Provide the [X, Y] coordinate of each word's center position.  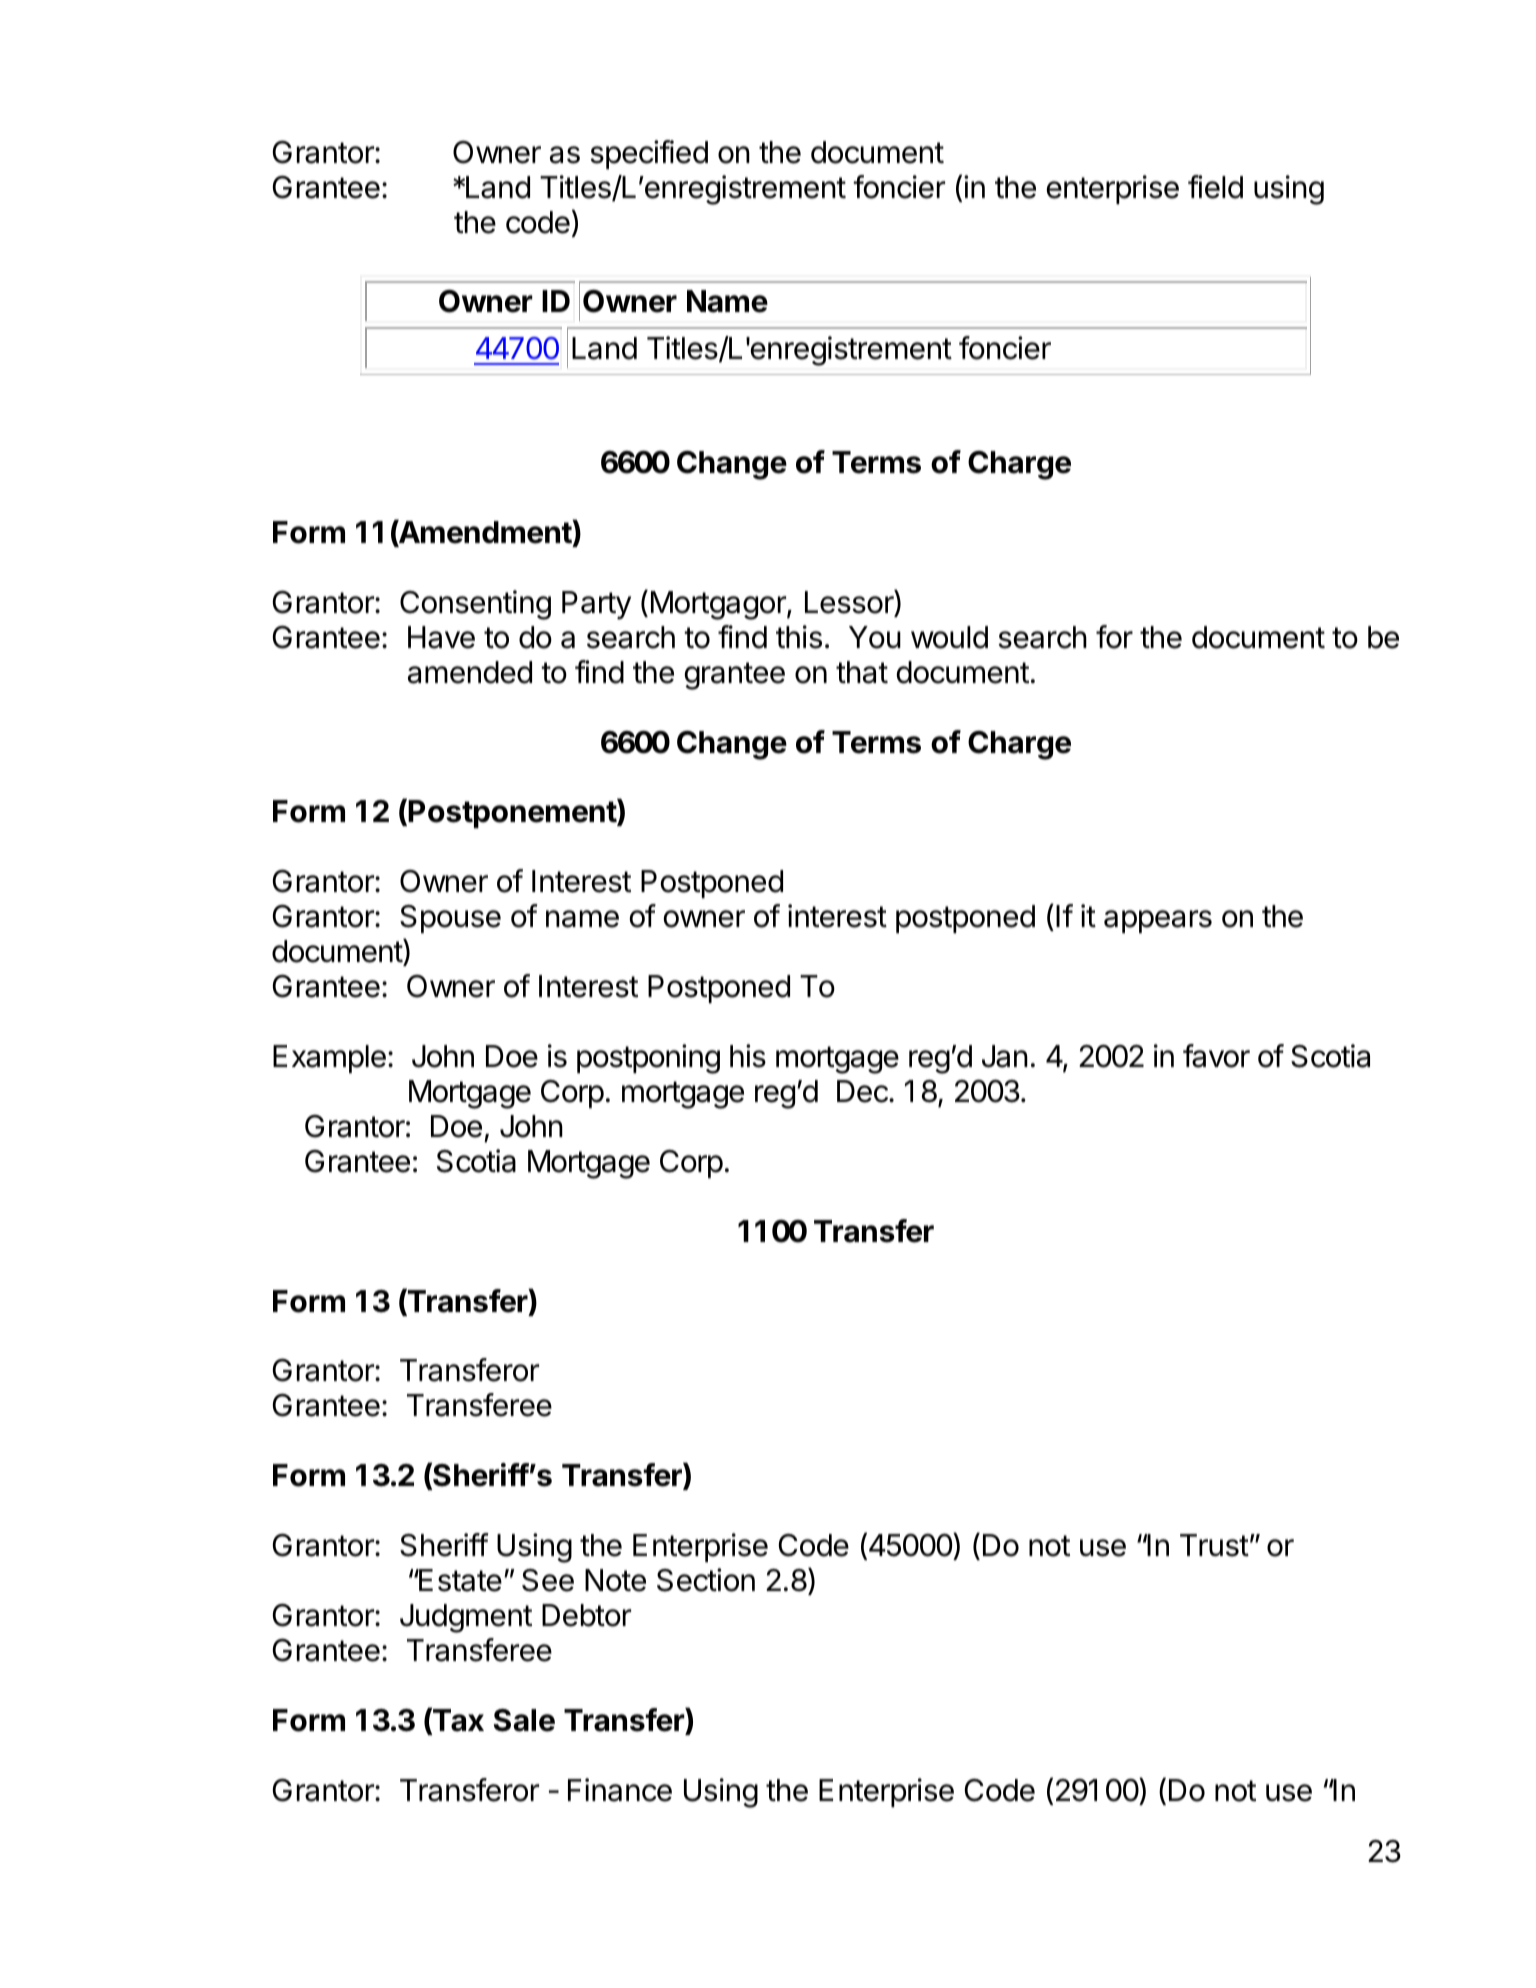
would [949, 637]
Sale [524, 1720]
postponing [648, 1059]
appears [1158, 921]
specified [649, 154]
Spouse [450, 919]
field [1215, 187]
